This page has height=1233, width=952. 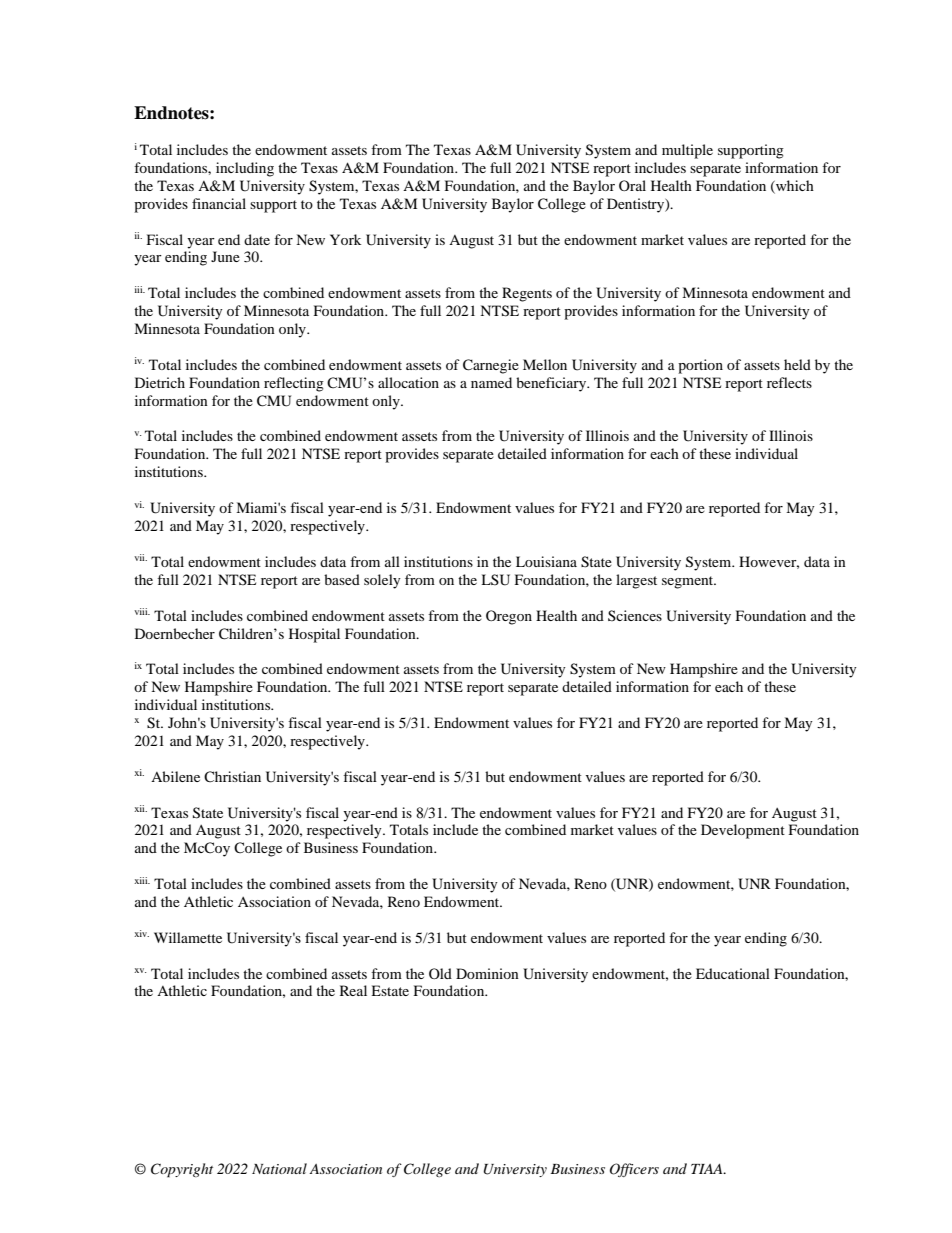 I want to click on financial, so click(x=219, y=203).
